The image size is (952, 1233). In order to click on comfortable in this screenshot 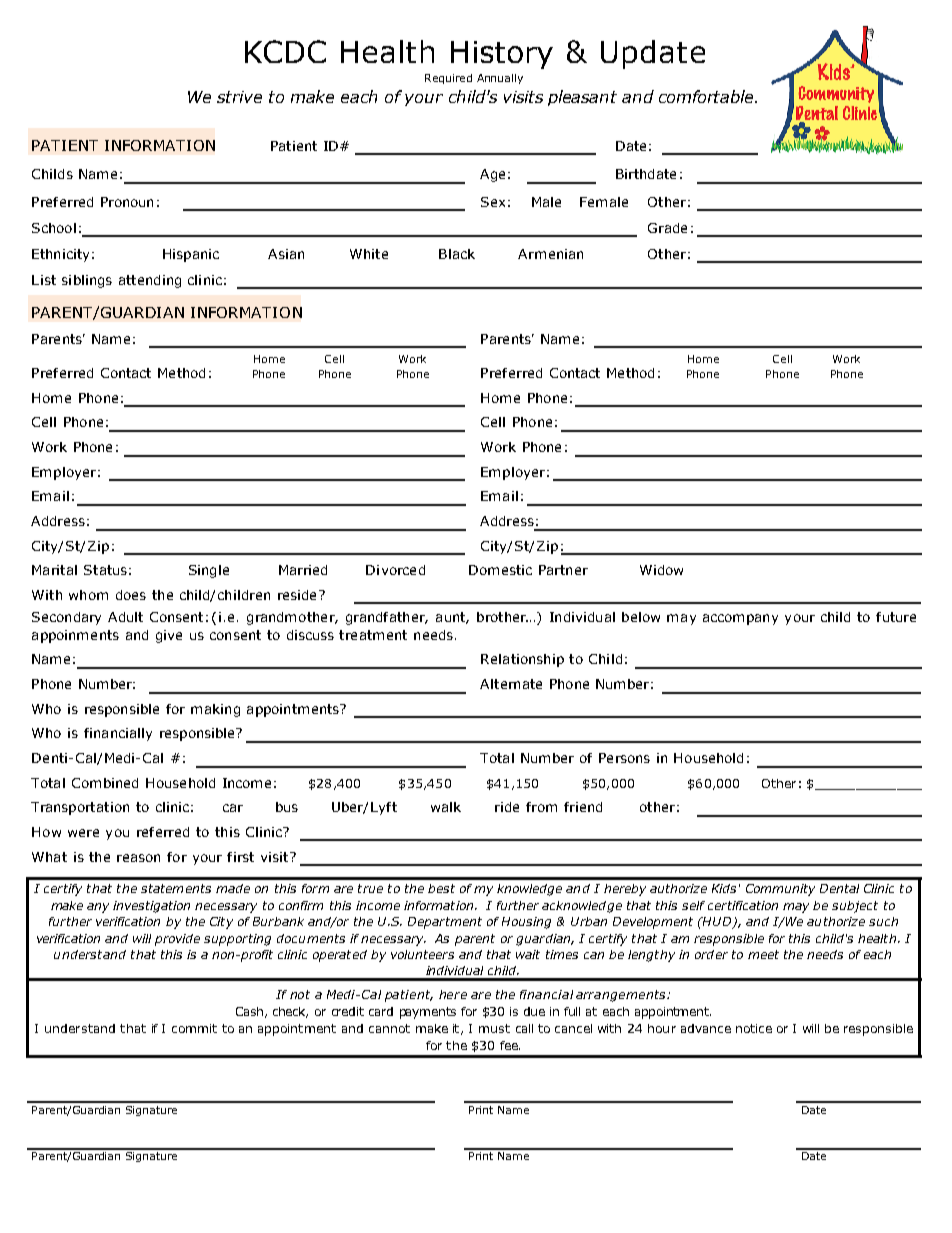, I will do `click(707, 96)`.
